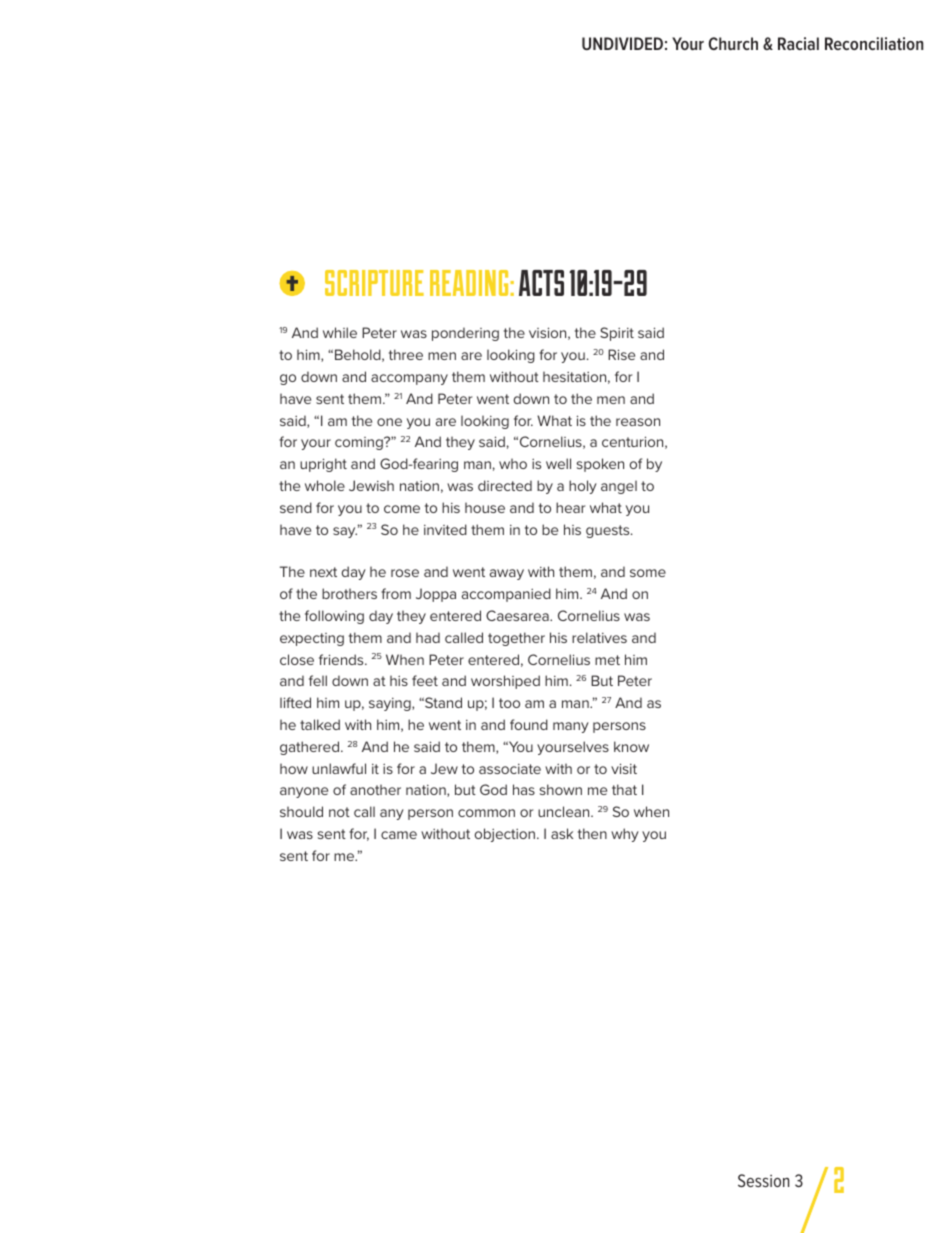 The width and height of the page is (952, 1233). I want to click on SCRIPTURE, so click(374, 283).
